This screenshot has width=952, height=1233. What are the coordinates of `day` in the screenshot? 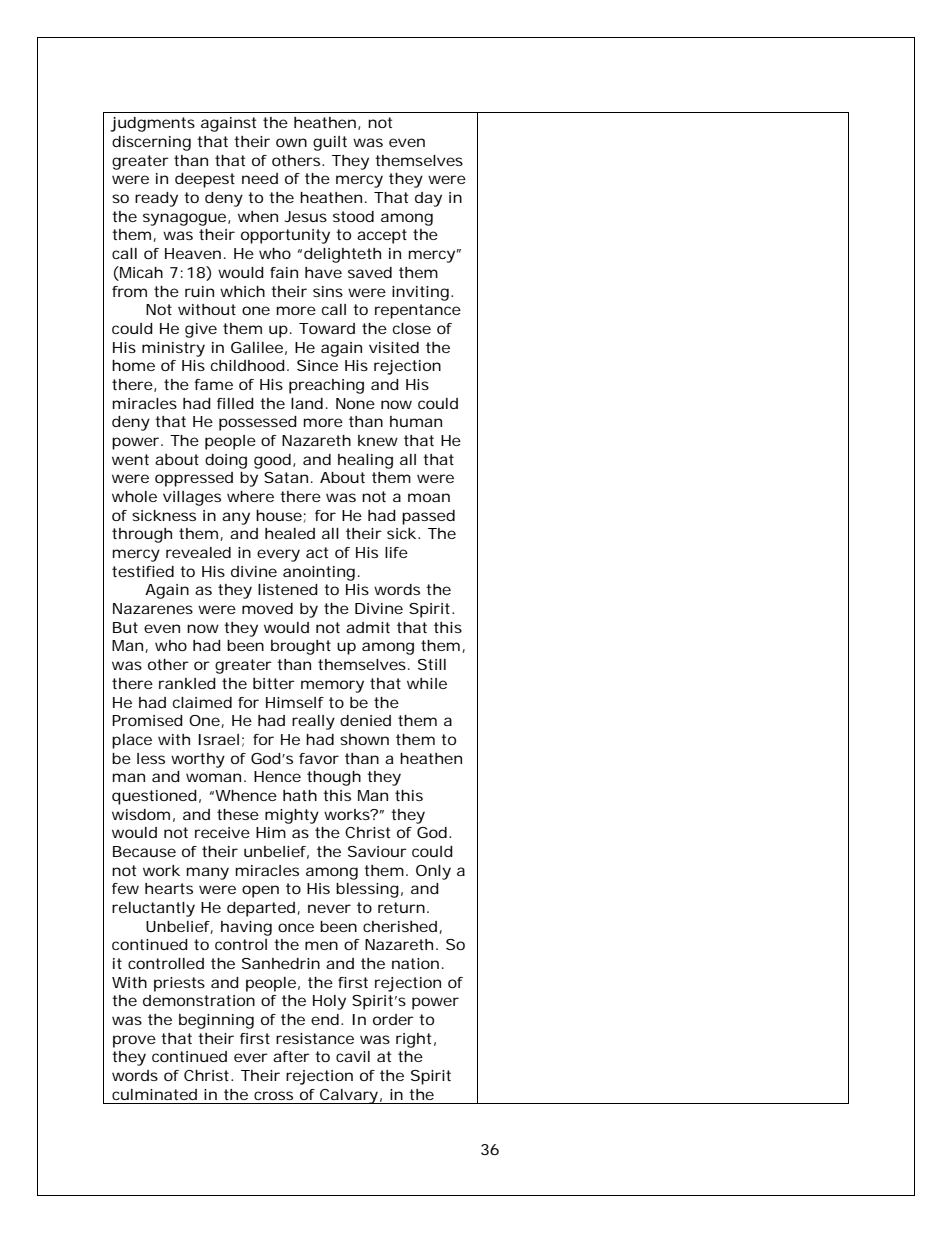 It's located at (428, 199).
